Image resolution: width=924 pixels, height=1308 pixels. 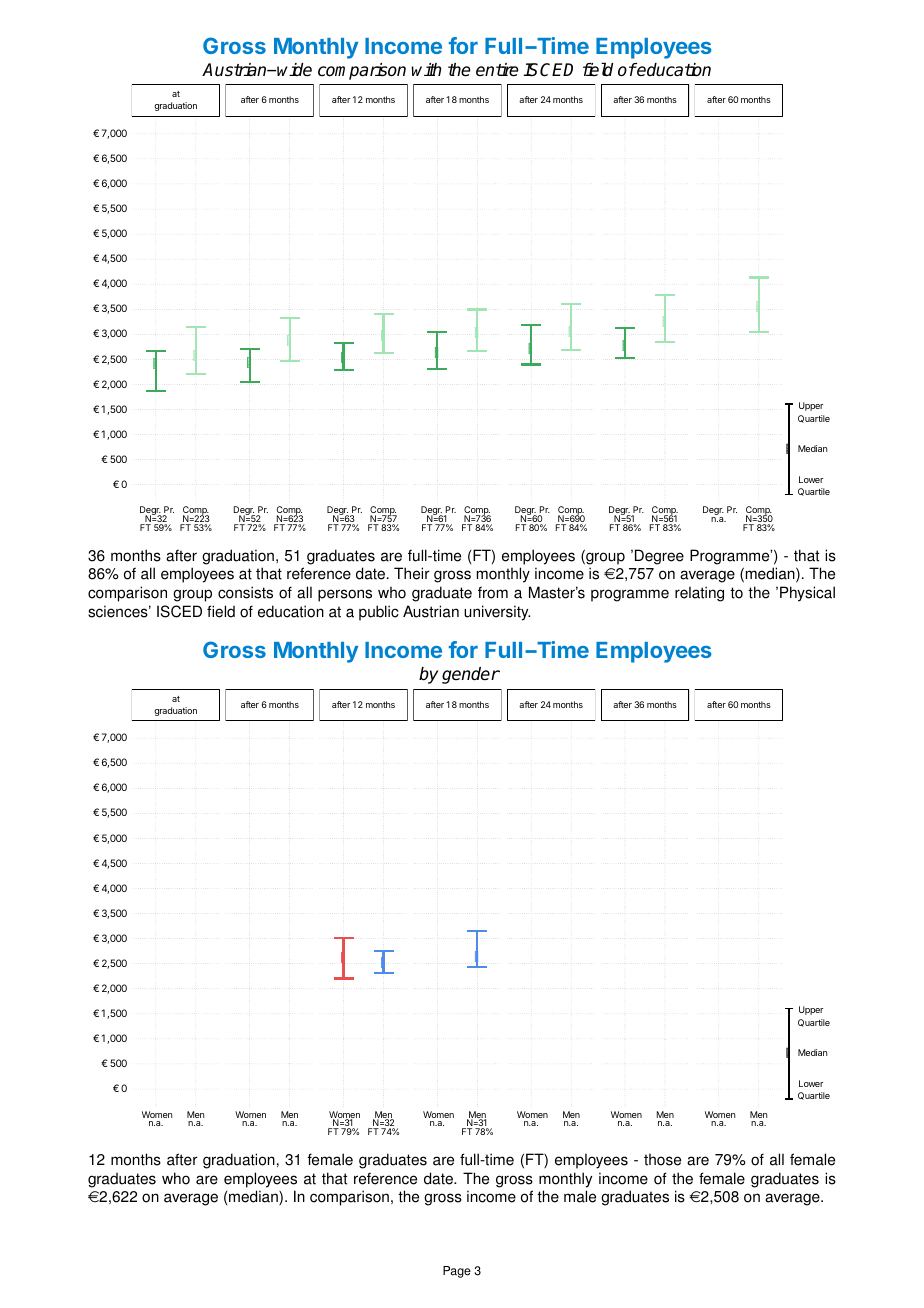 I want to click on those, so click(x=662, y=1160).
